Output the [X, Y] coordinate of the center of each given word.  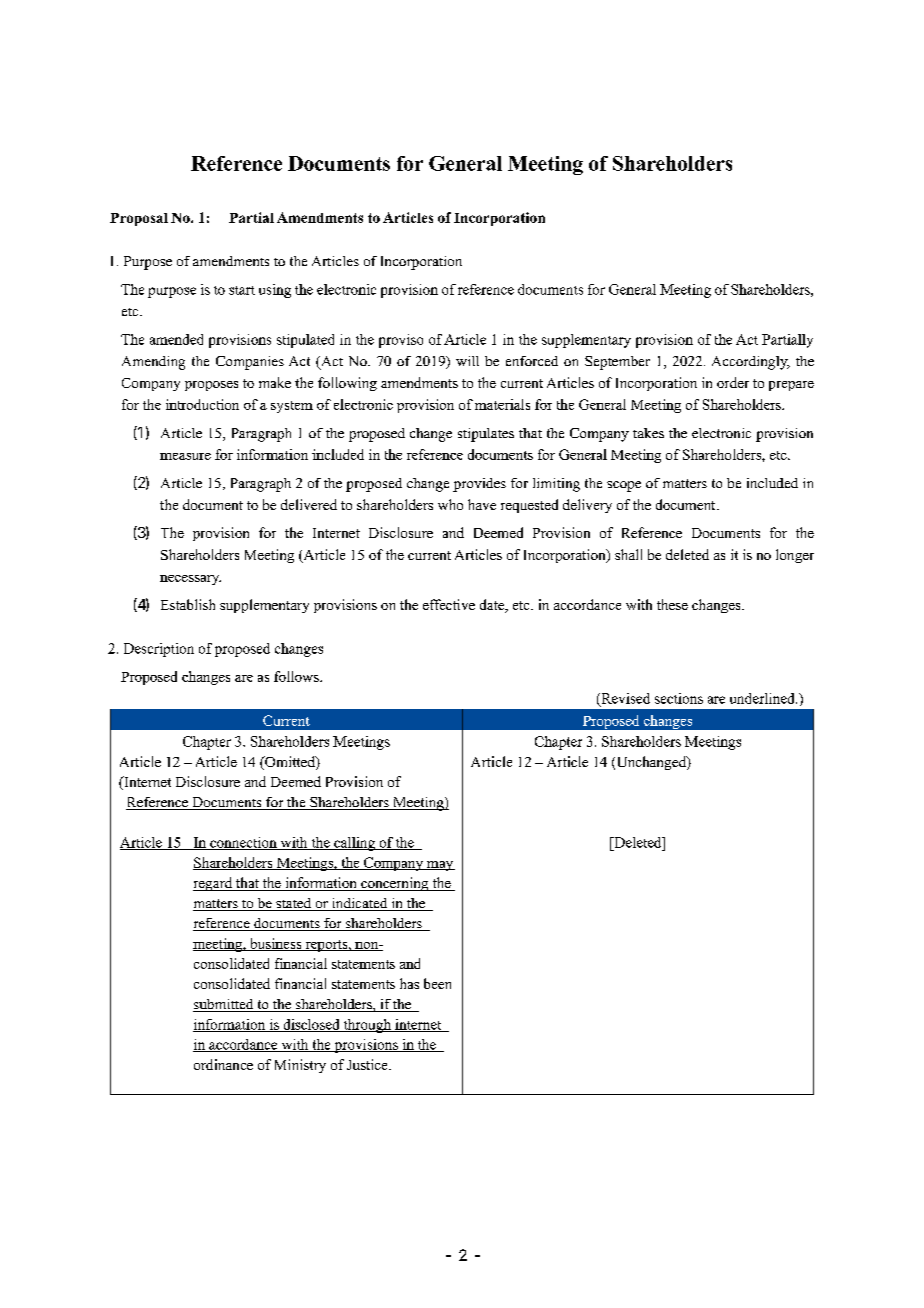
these [672, 604]
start [242, 290]
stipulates [486, 435]
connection [243, 843]
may [440, 866]
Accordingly [751, 363]
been [437, 983]
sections [679, 698]
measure [185, 456]
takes [648, 433]
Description [159, 650]
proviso [401, 341]
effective [449, 604]
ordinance [223, 1064]
